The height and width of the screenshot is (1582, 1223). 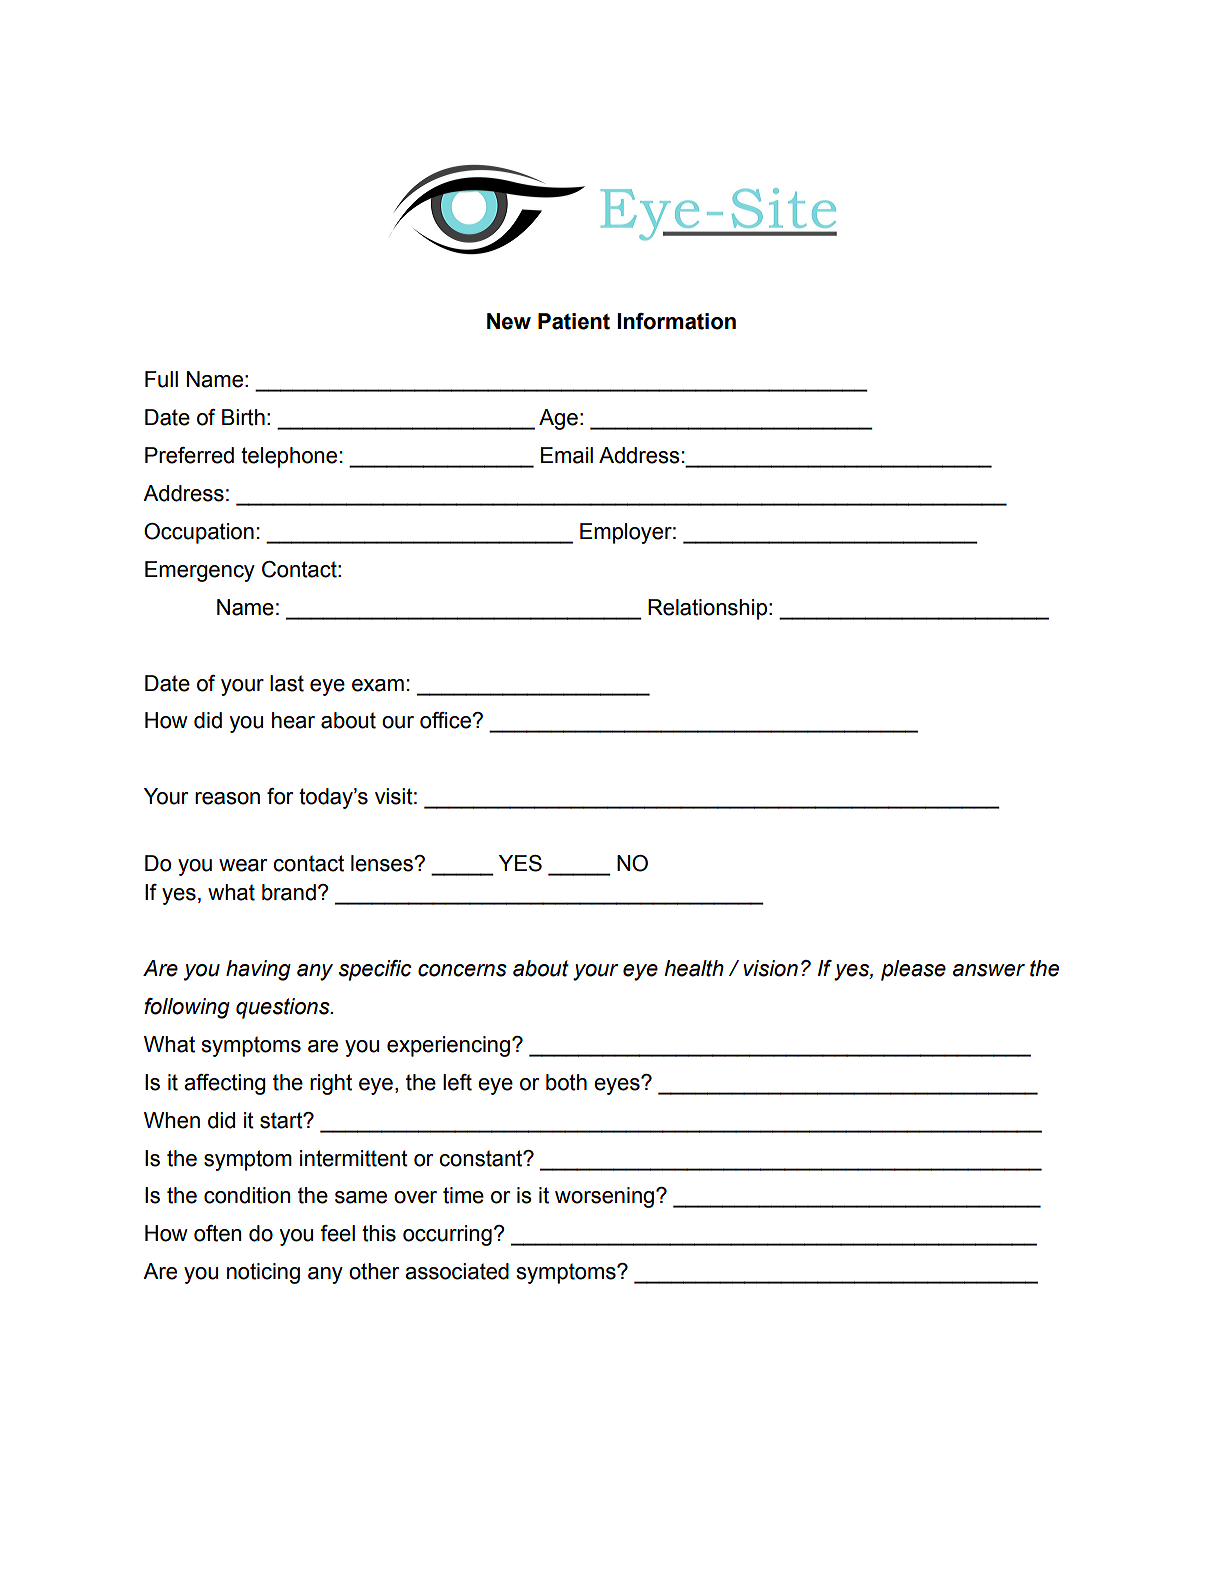 What do you see at coordinates (567, 455) in the screenshot?
I see `Email` at bounding box center [567, 455].
